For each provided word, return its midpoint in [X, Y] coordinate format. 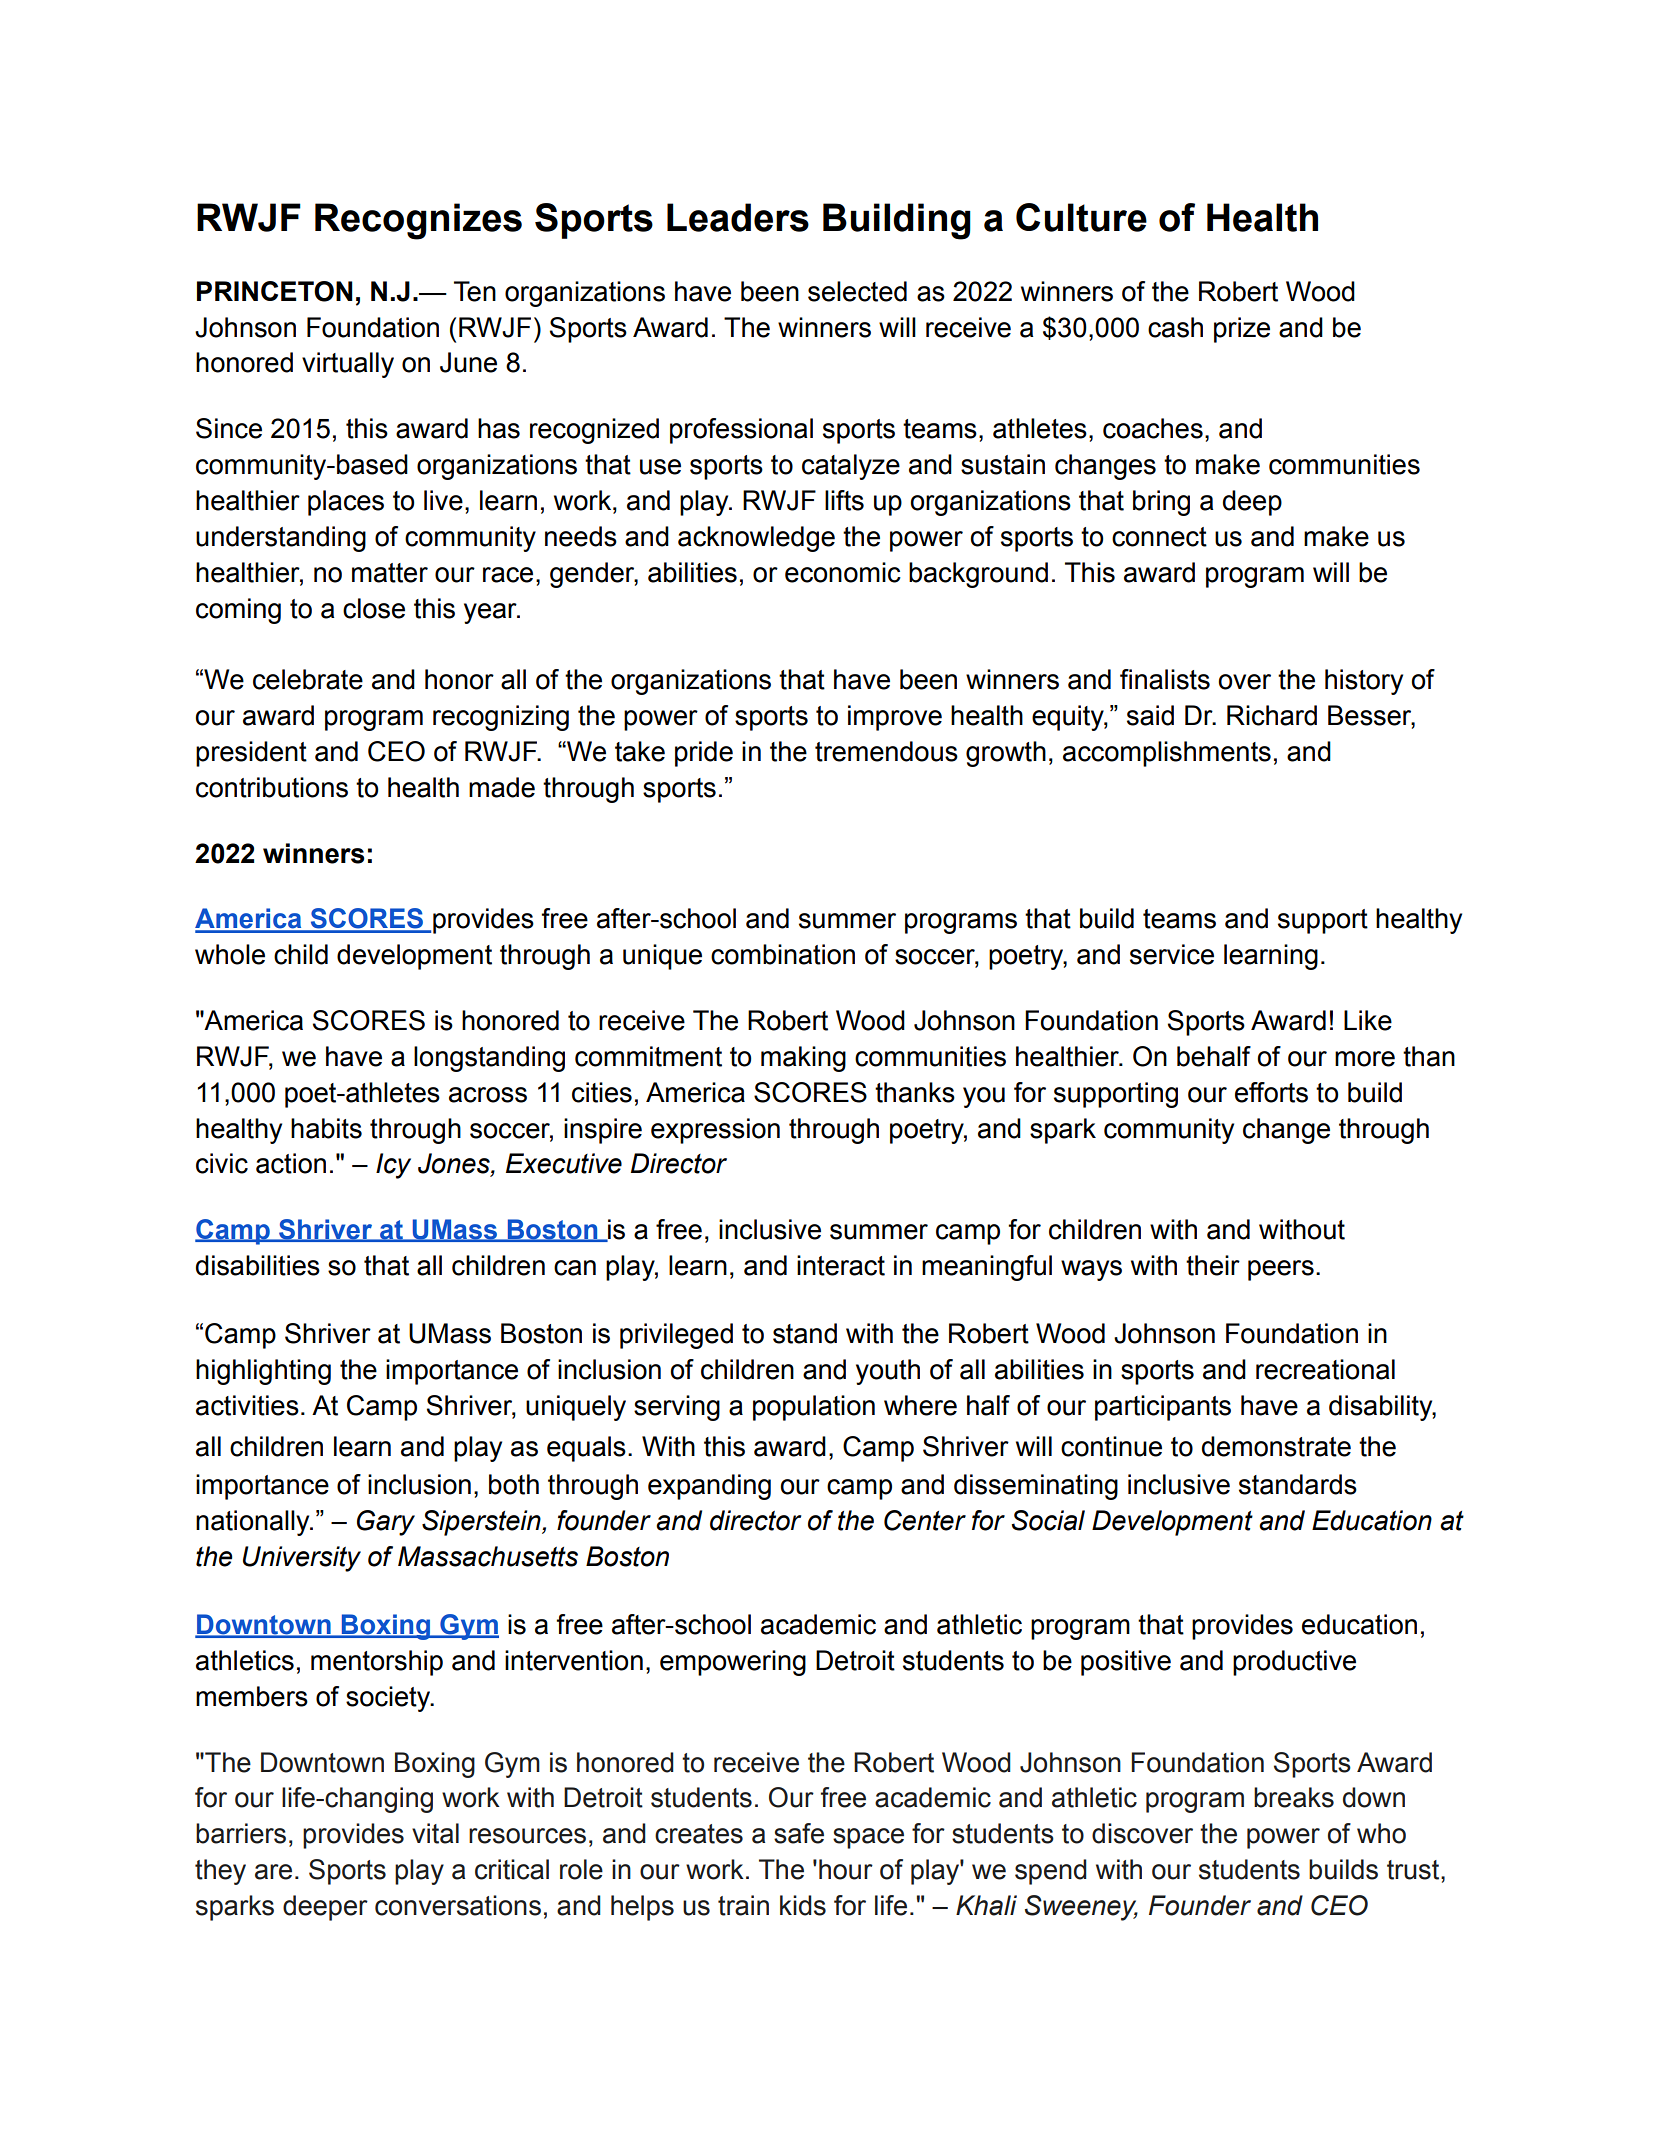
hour [846, 1869]
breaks [1294, 1797]
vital [435, 1833]
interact [841, 1265]
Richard [1272, 715]
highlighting [263, 1372]
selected [857, 291]
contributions [272, 787]
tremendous [886, 751]
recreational [1325, 1369]
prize [1242, 330]
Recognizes [418, 221]
